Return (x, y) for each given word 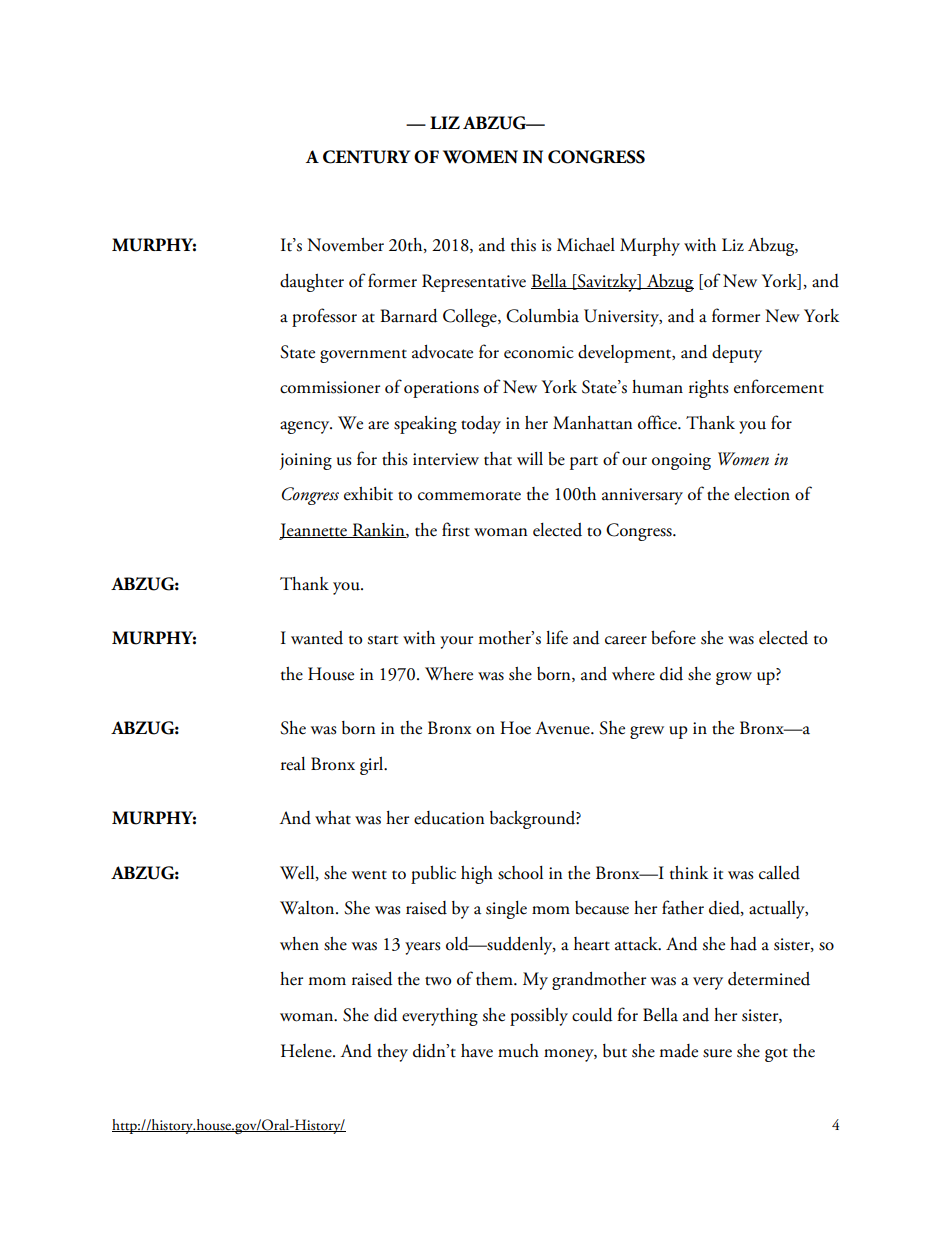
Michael (586, 245)
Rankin (378, 530)
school (520, 873)
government (363, 356)
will (530, 458)
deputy (737, 354)
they (392, 1053)
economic (539, 352)
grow (734, 678)
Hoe (515, 728)
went (369, 875)
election (762, 494)
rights (708, 389)
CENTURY (366, 157)
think (689, 873)
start (383, 640)
